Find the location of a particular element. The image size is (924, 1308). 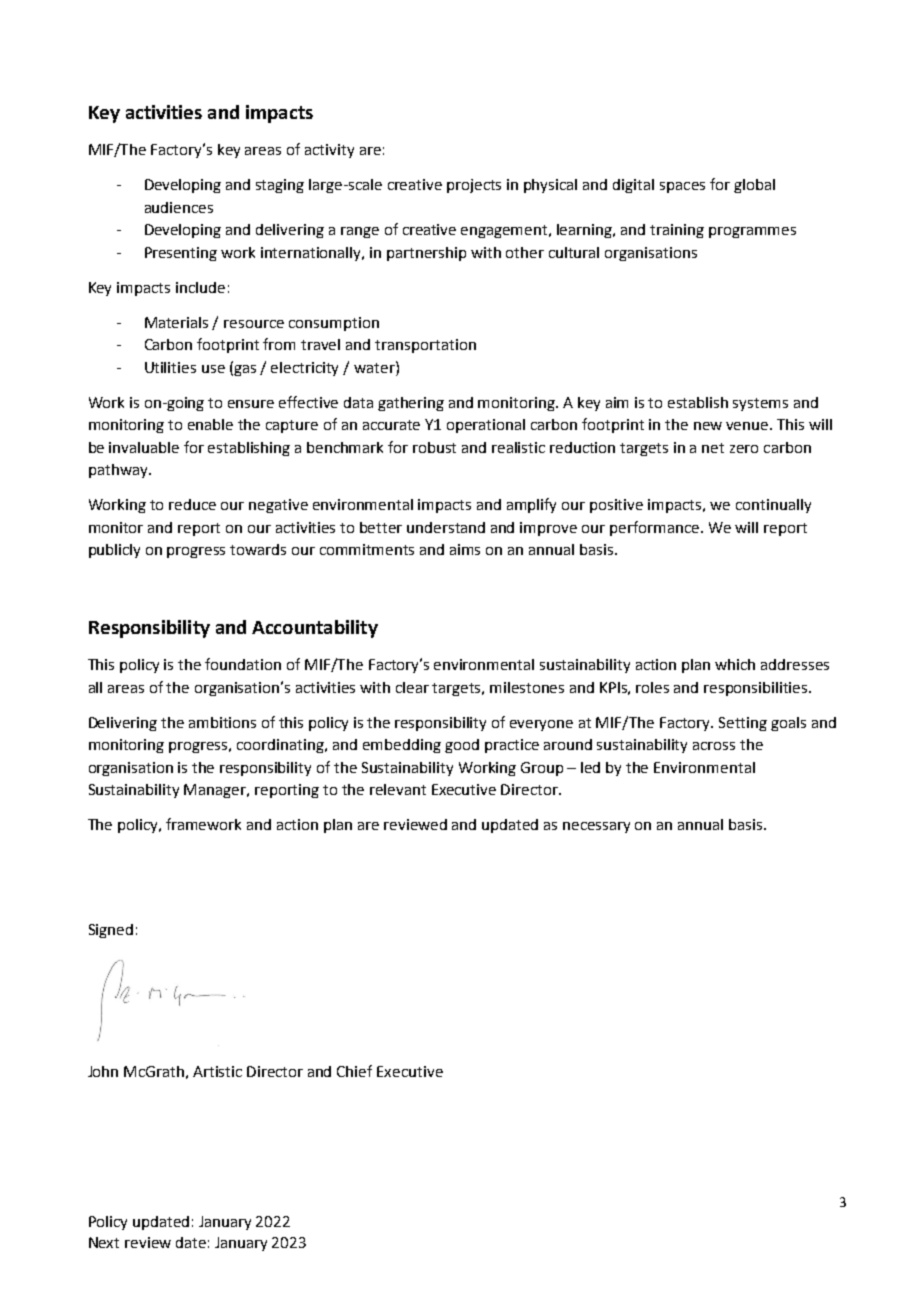

Next is located at coordinates (104, 1242).
